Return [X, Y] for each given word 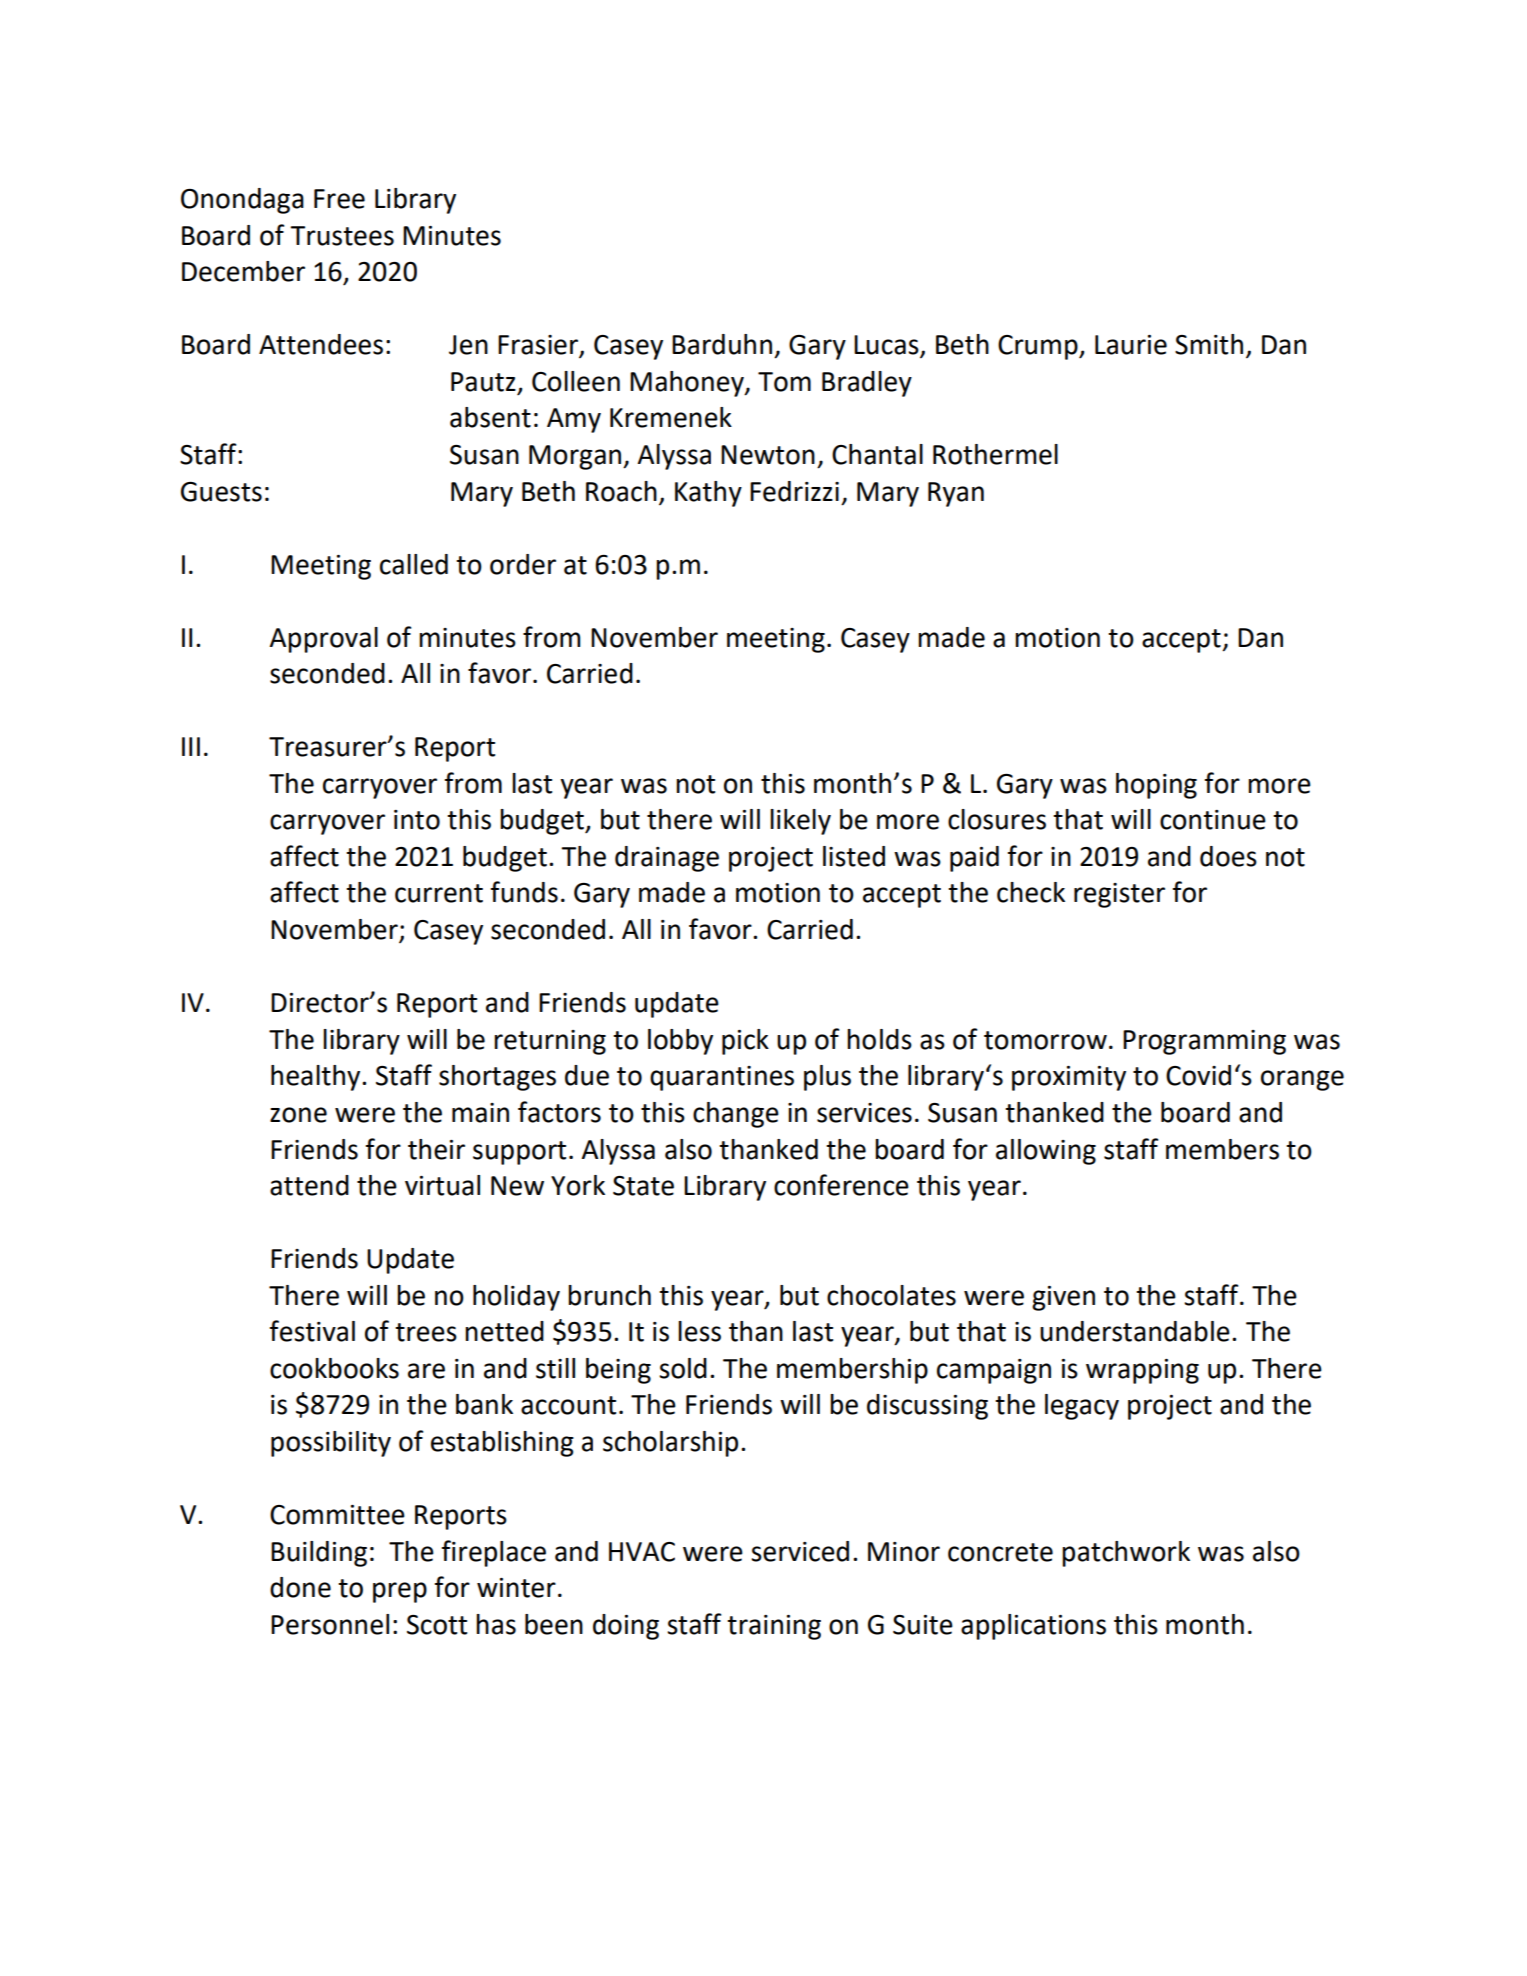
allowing [1046, 1152]
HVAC [642, 1552]
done [300, 1587]
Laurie [1131, 345]
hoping [1156, 786]
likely [800, 822]
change [736, 1115]
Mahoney [688, 384]
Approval [324, 640]
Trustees [342, 236]
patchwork [1126, 1554]
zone [298, 1115]
